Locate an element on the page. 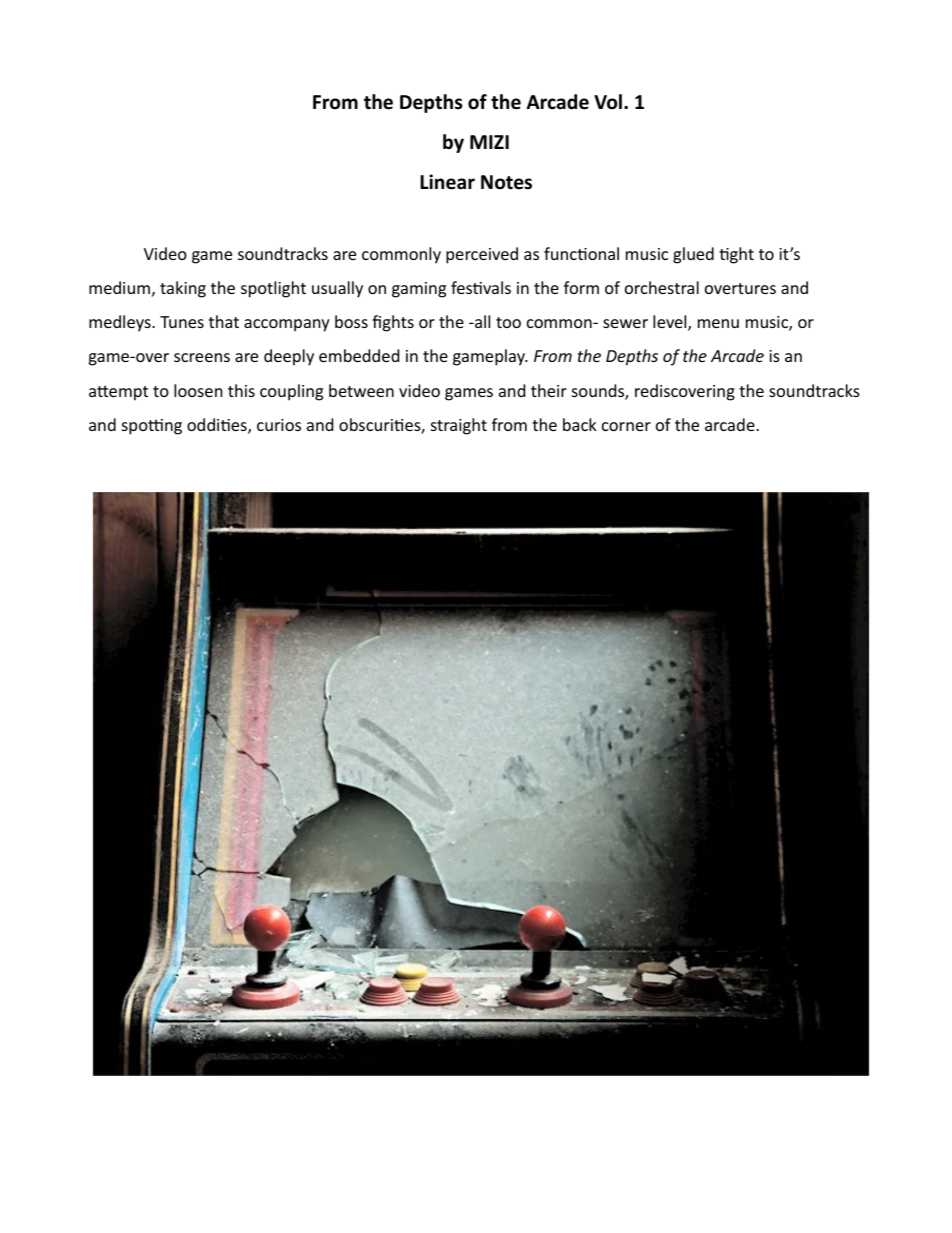 This image has height=1233, width=952. taking is located at coordinates (183, 289).
